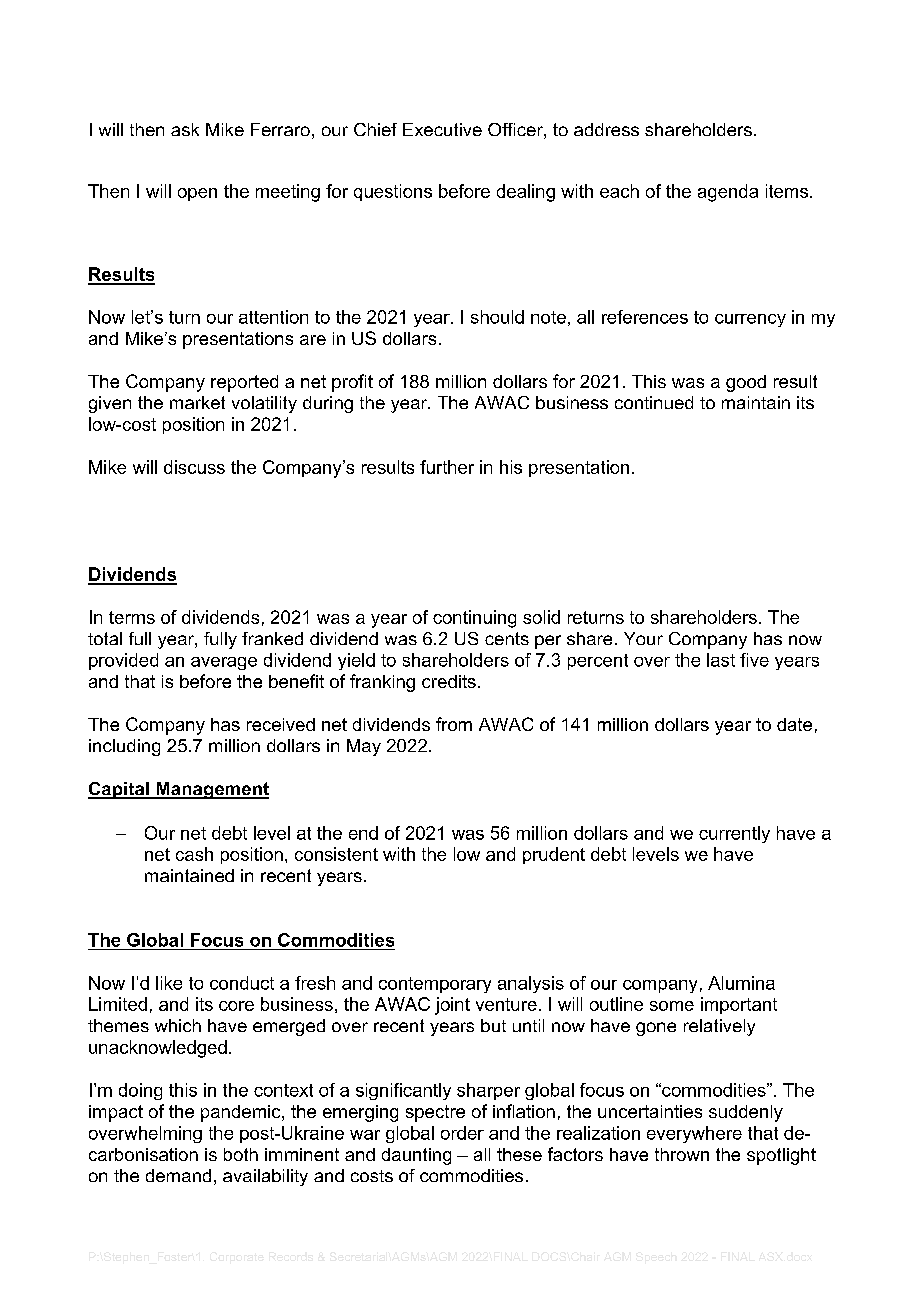 The height and width of the screenshot is (1308, 924). Describe the element at coordinates (178, 1175) in the screenshot. I see `demand` at that location.
